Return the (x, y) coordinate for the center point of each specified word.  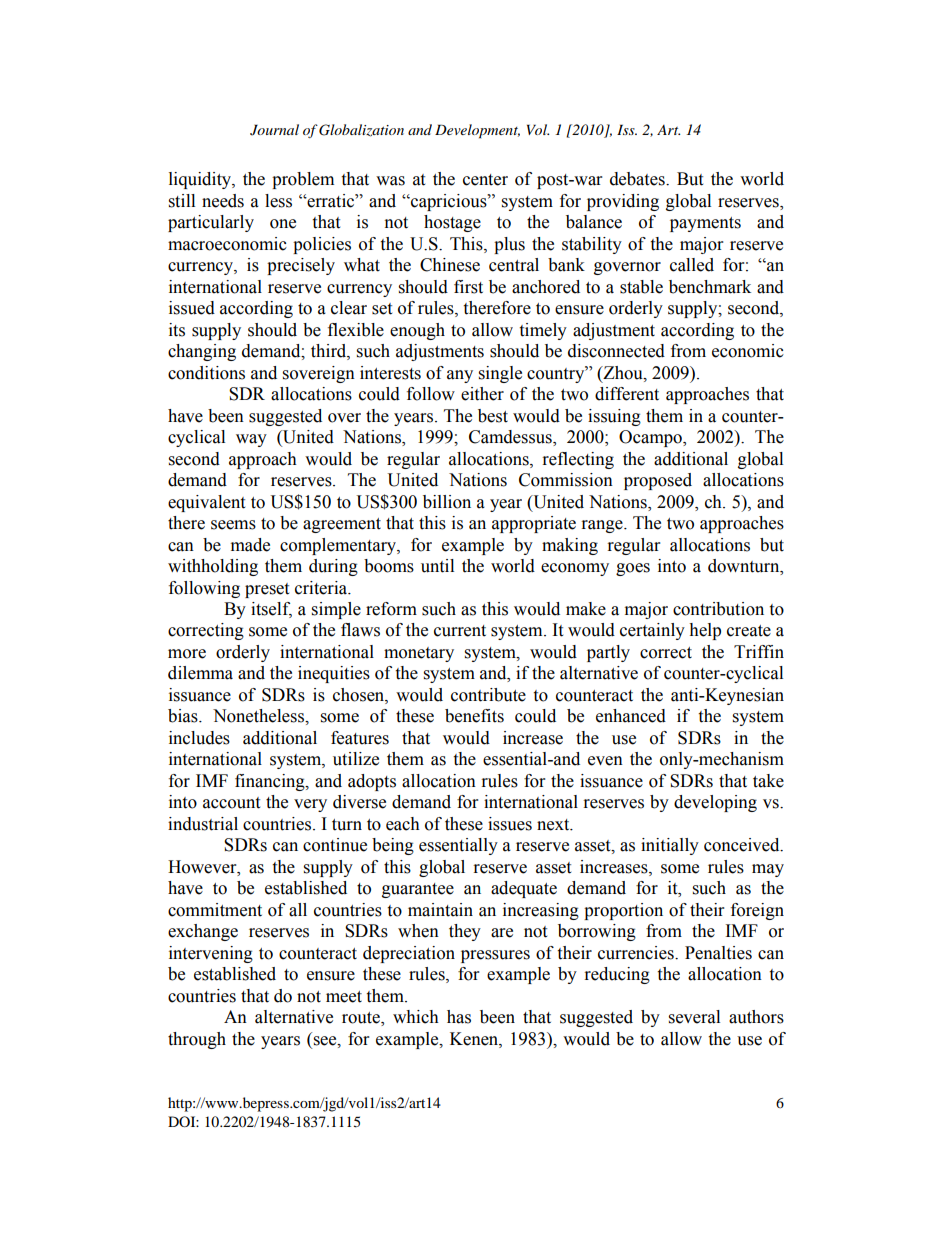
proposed (658, 481)
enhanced (631, 716)
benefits (474, 716)
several (694, 1017)
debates (638, 179)
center (485, 180)
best (493, 416)
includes (199, 738)
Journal (274, 130)
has (459, 1017)
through (197, 1040)
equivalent (206, 503)
